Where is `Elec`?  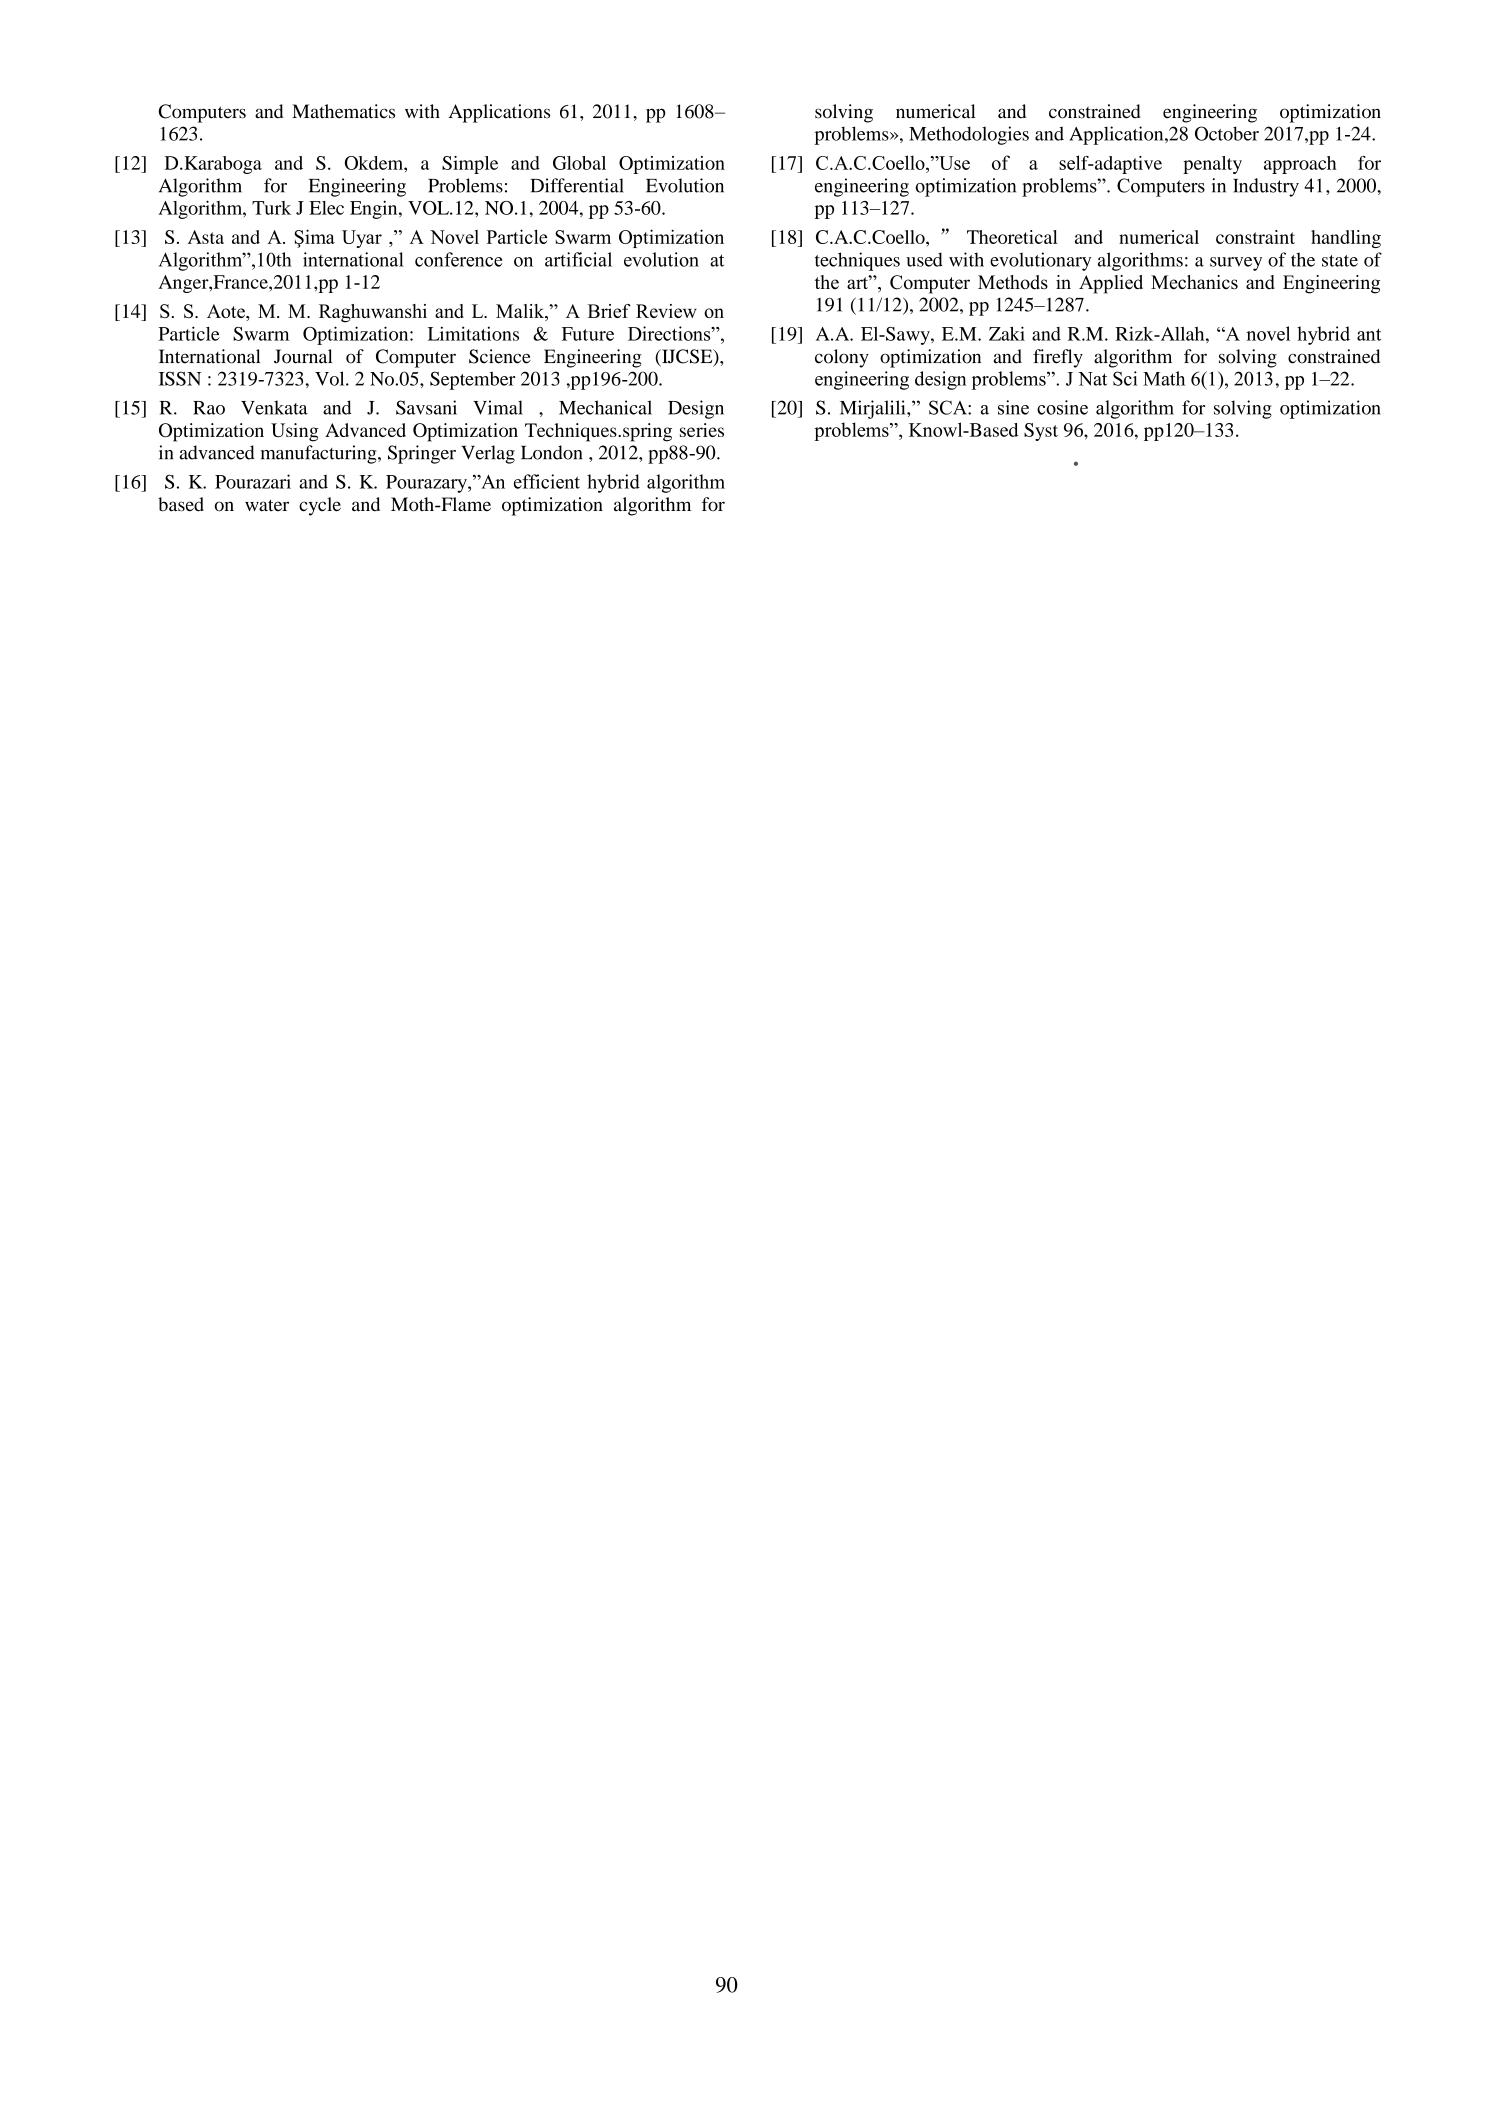
Elec is located at coordinates (326, 208).
